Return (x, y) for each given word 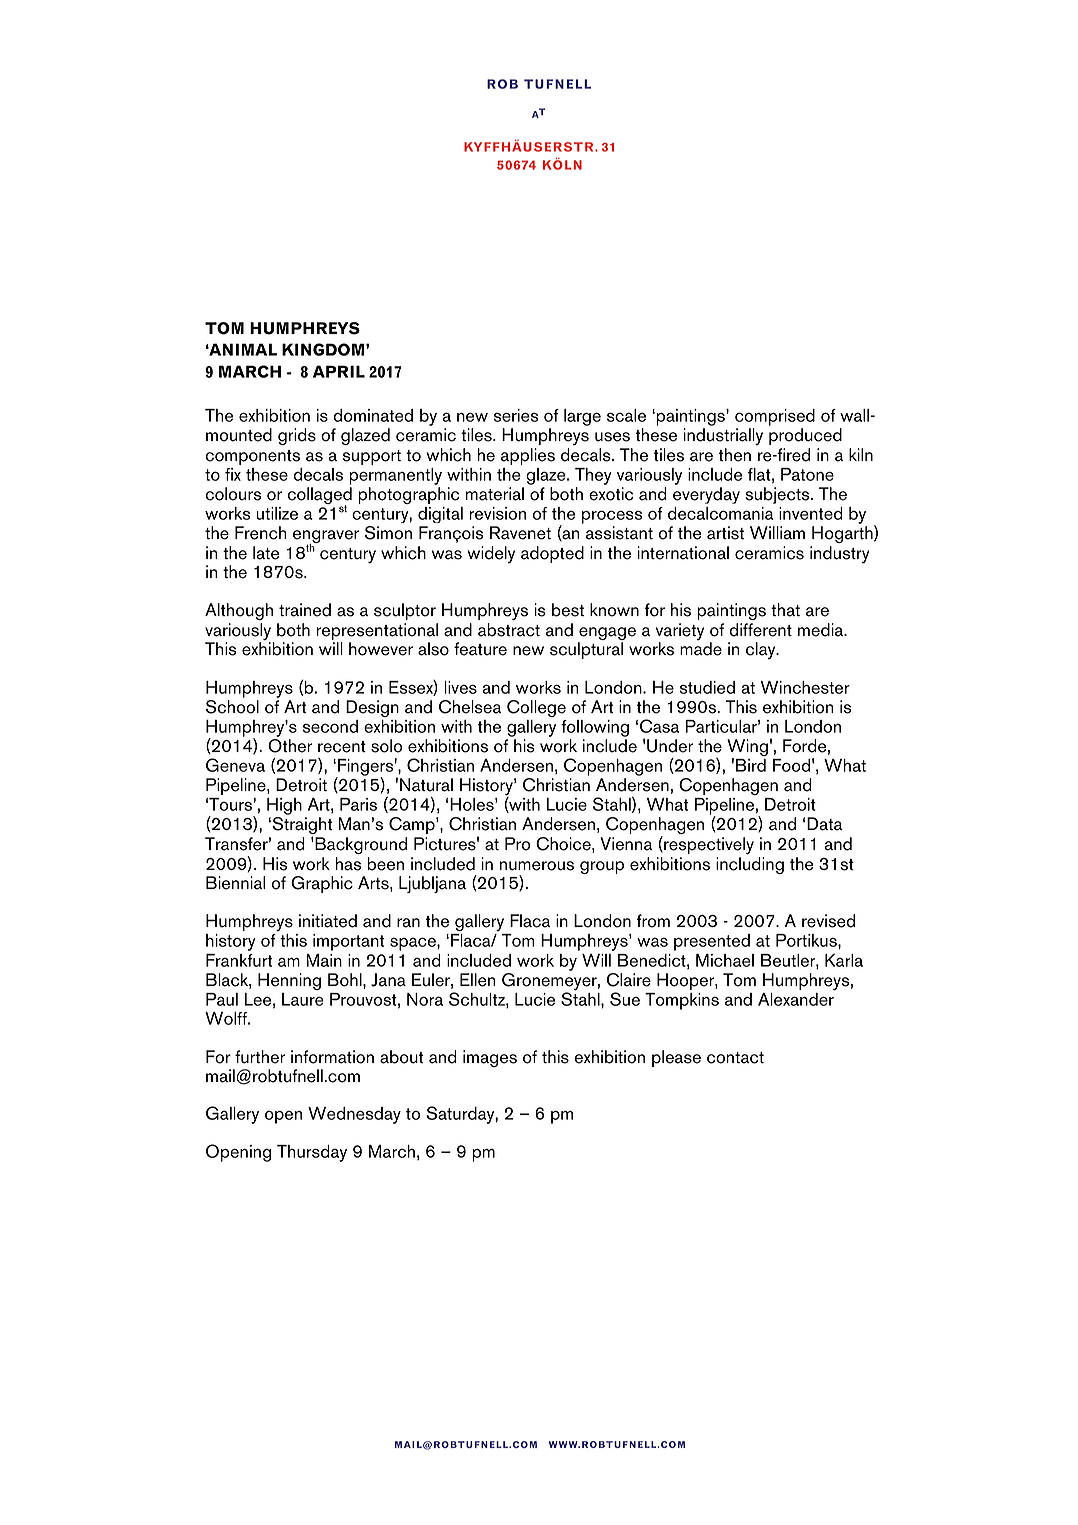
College (536, 708)
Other (290, 746)
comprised (775, 417)
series (516, 415)
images (490, 1058)
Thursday (312, 1153)
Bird (751, 765)
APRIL (339, 371)
